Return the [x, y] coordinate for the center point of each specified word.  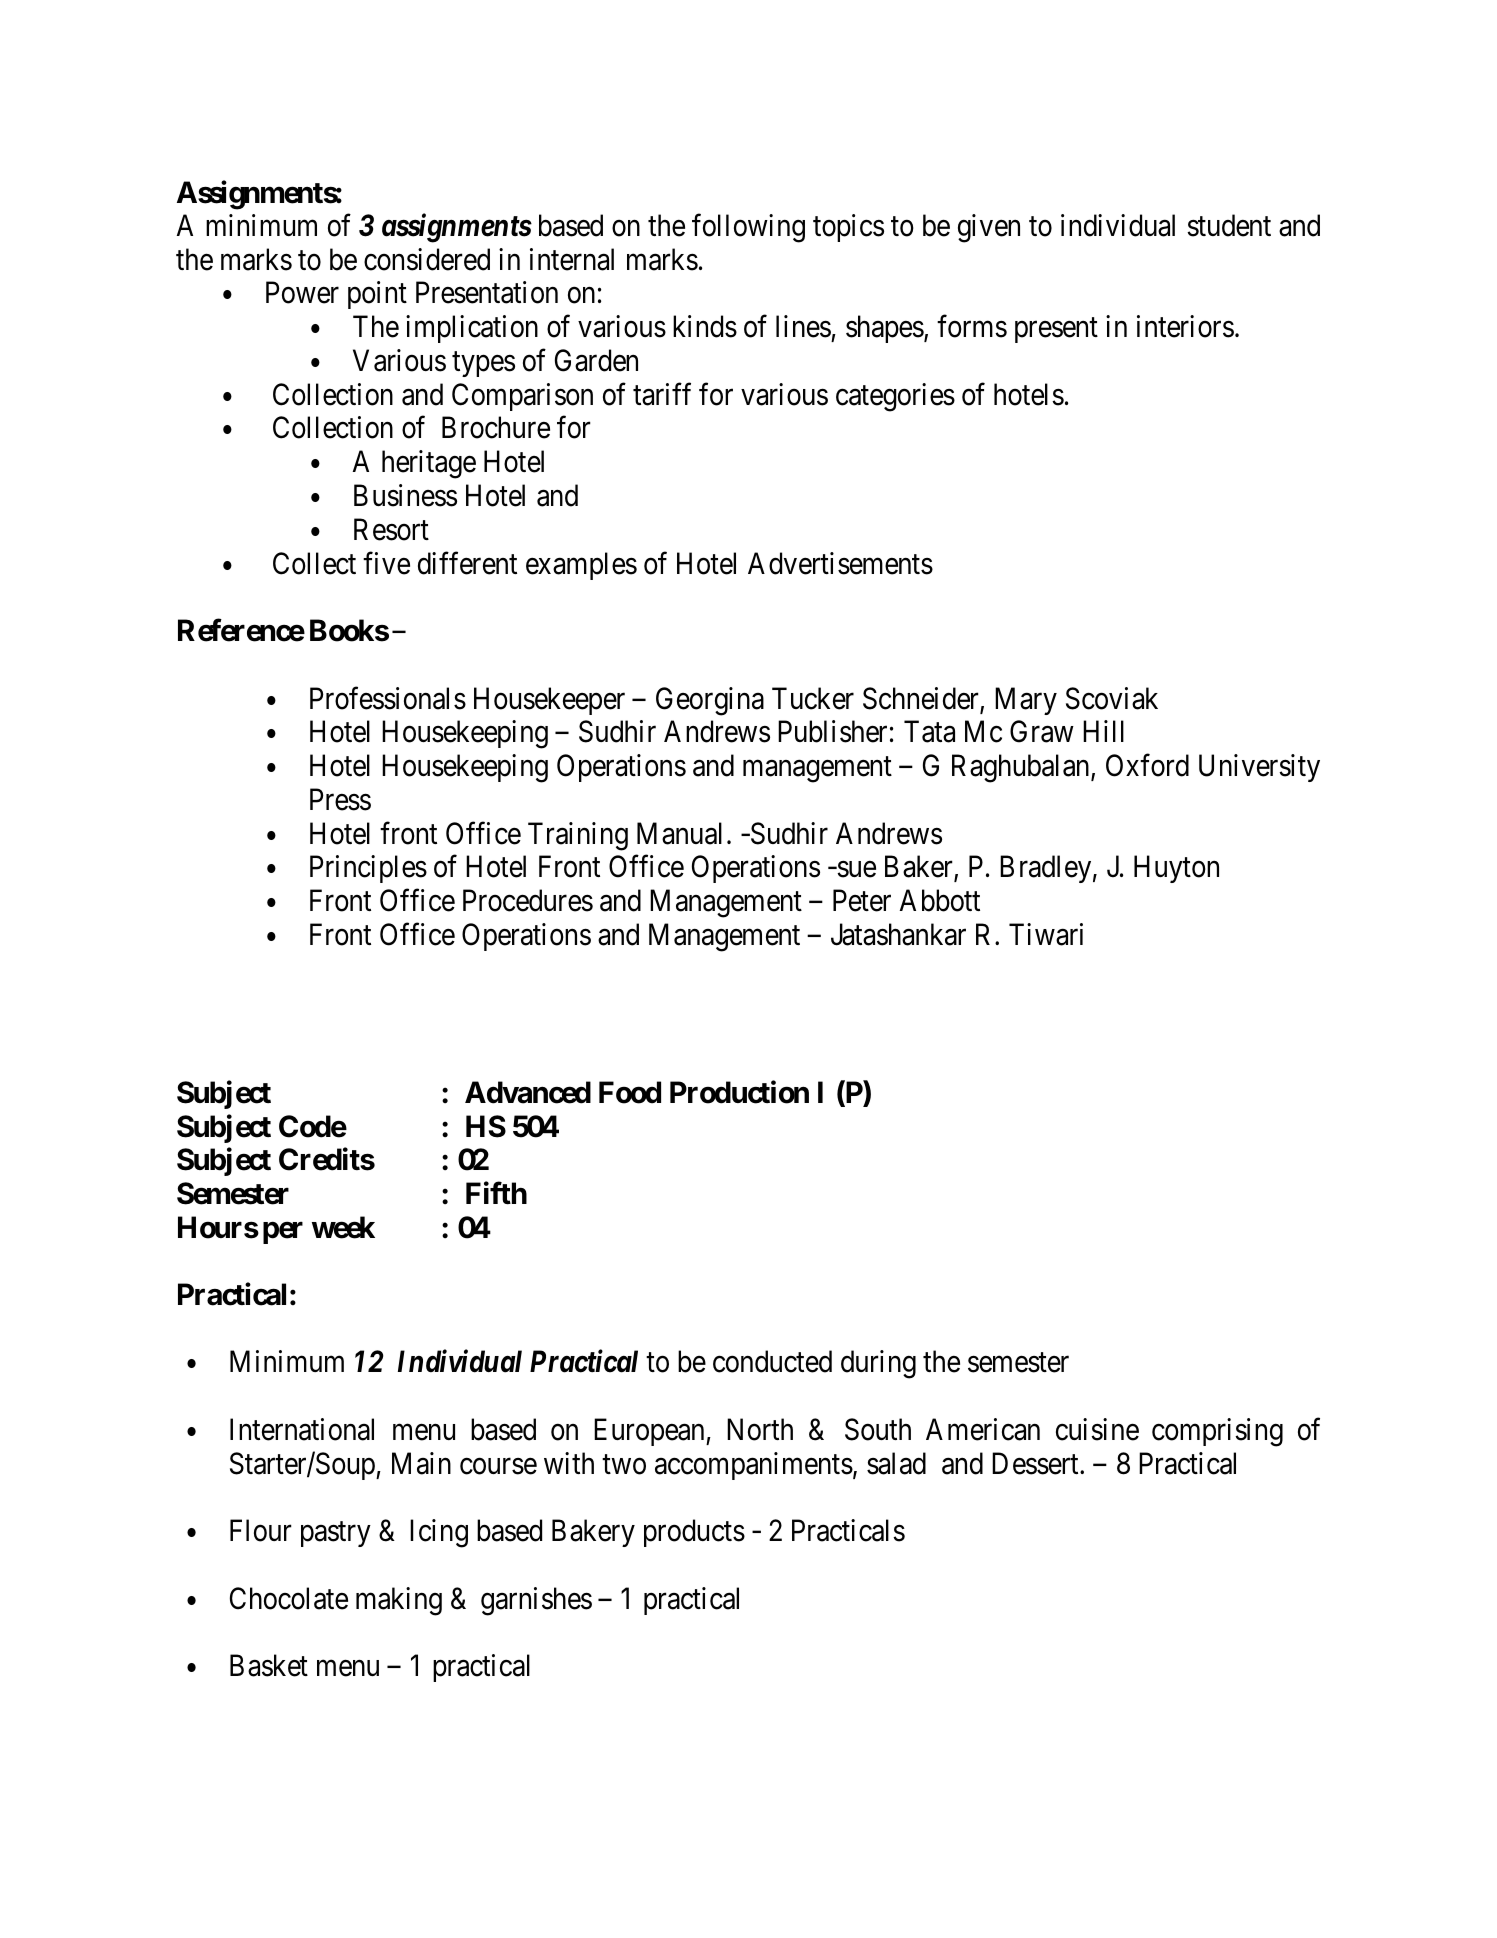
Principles [368, 869]
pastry [336, 1534]
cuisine [1097, 1429]
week [343, 1227]
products [694, 1533]
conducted [772, 1361]
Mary [1026, 701]
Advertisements [840, 563]
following [748, 228]
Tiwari [1046, 934]
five [386, 563]
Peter [862, 901]
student [1229, 225]
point [377, 295]
